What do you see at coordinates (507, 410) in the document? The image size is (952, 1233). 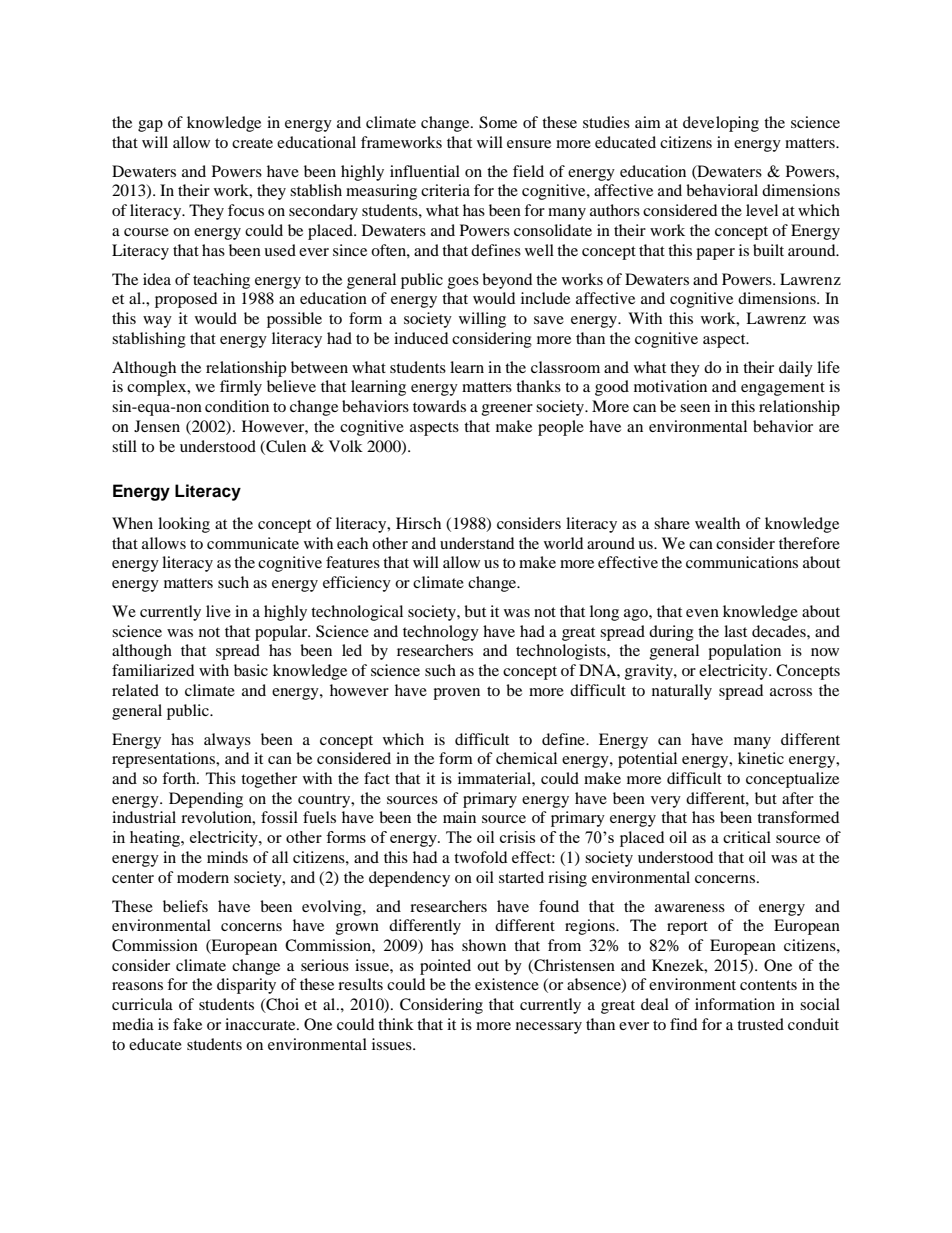 I see `greener` at bounding box center [507, 410].
